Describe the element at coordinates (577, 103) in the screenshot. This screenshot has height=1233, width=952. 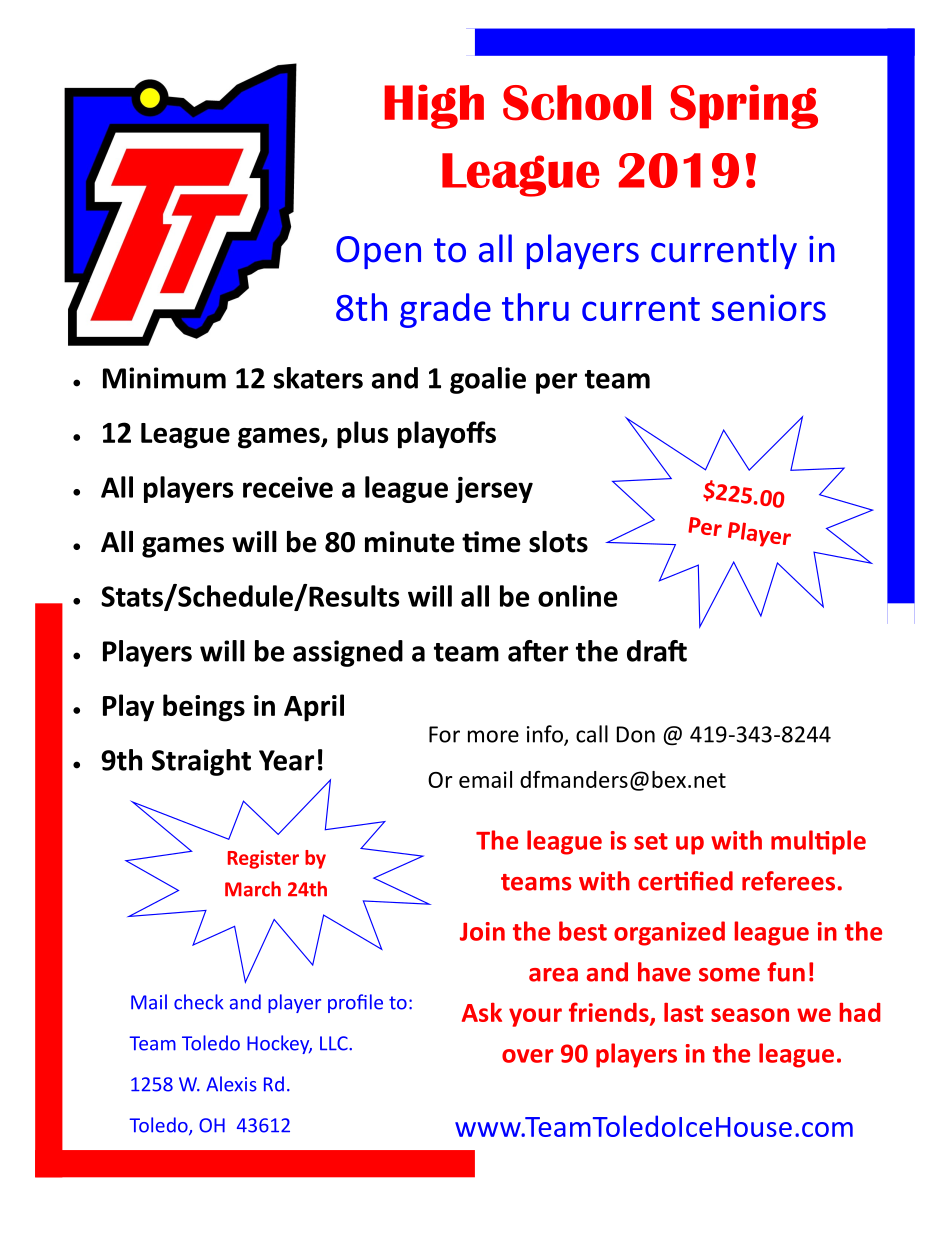
I see `School` at that location.
